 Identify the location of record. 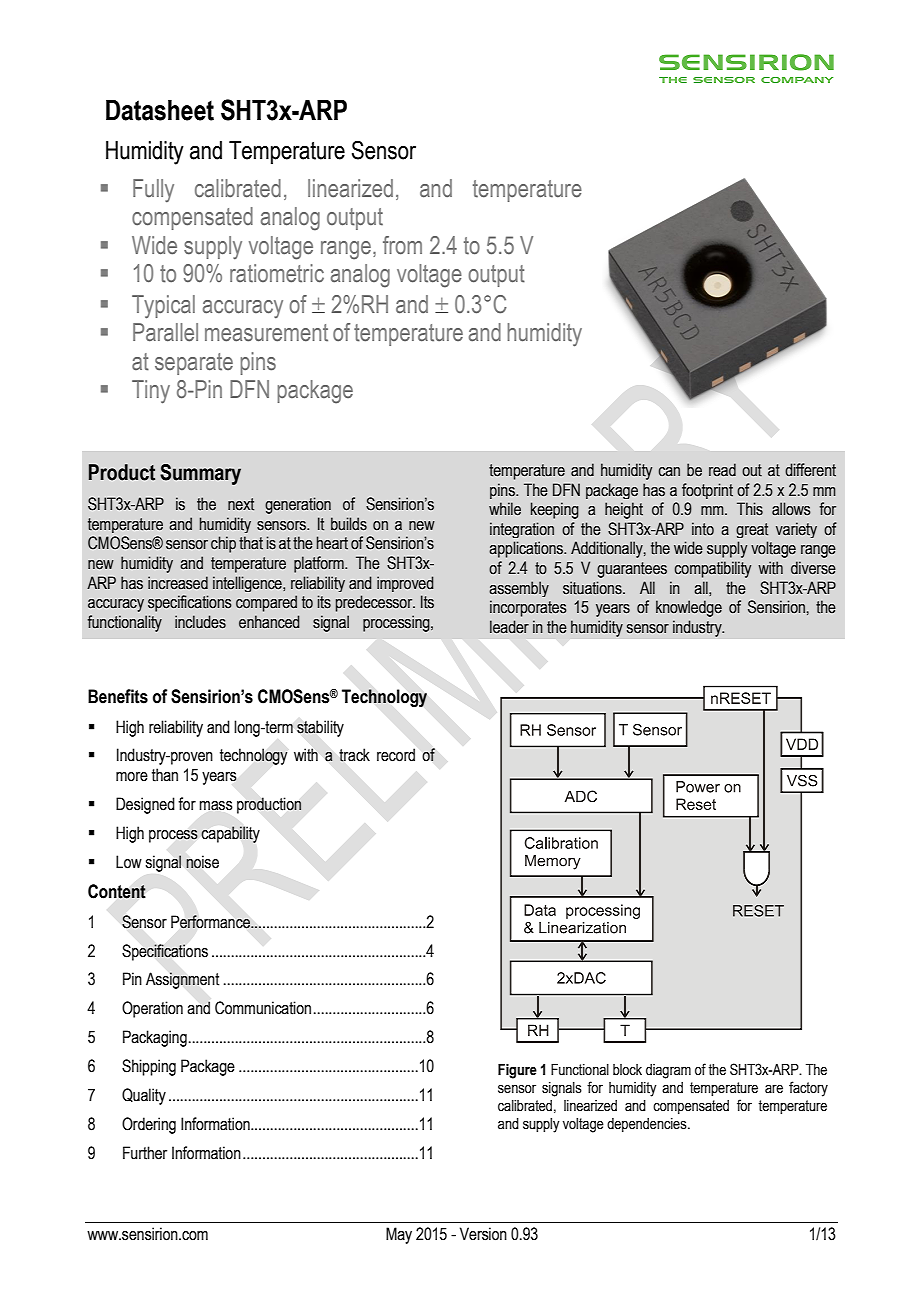
(396, 755).
